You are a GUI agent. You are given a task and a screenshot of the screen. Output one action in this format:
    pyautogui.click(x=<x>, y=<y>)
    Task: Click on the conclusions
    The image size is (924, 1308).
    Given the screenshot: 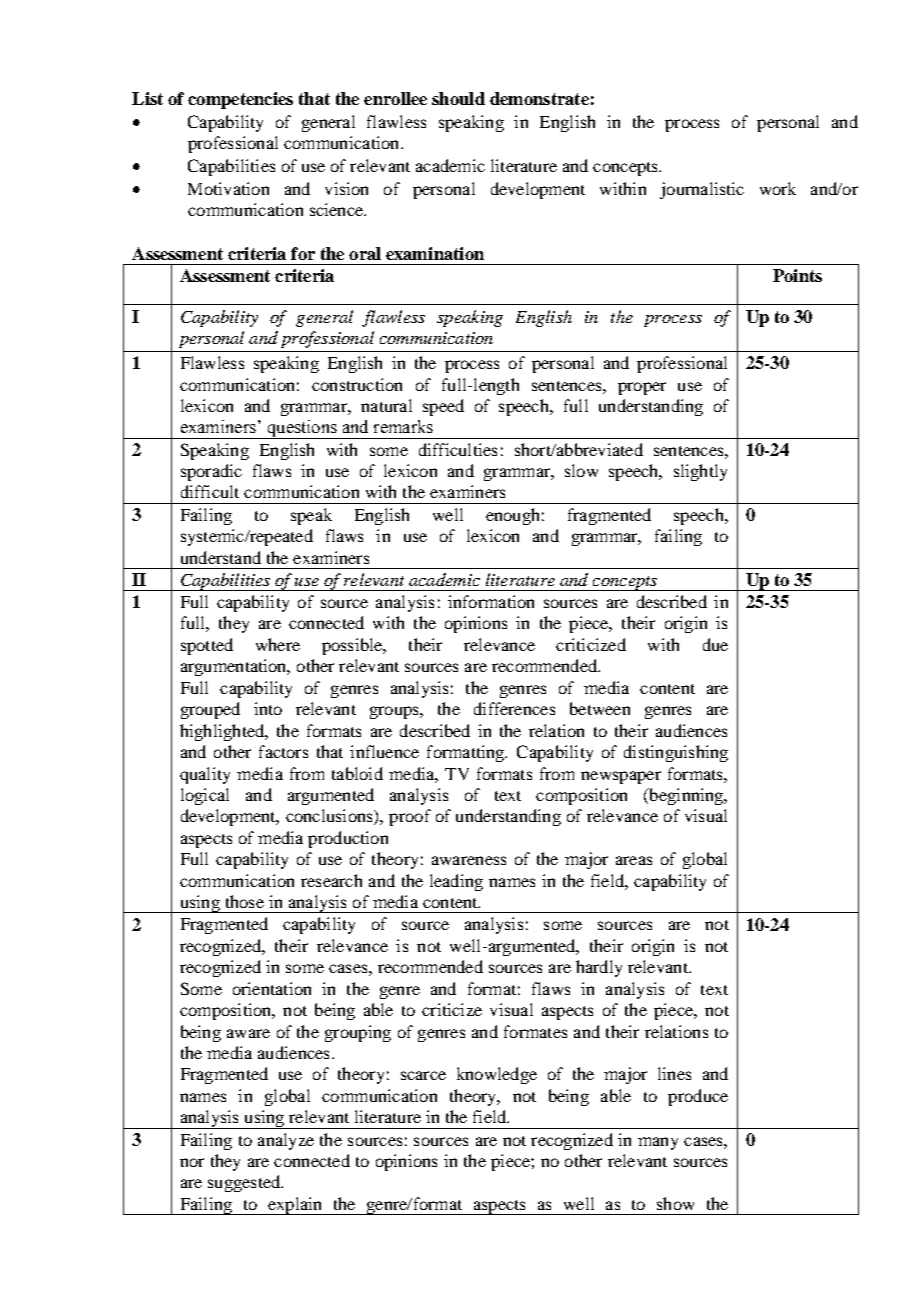 What is the action you would take?
    pyautogui.click(x=330, y=817)
